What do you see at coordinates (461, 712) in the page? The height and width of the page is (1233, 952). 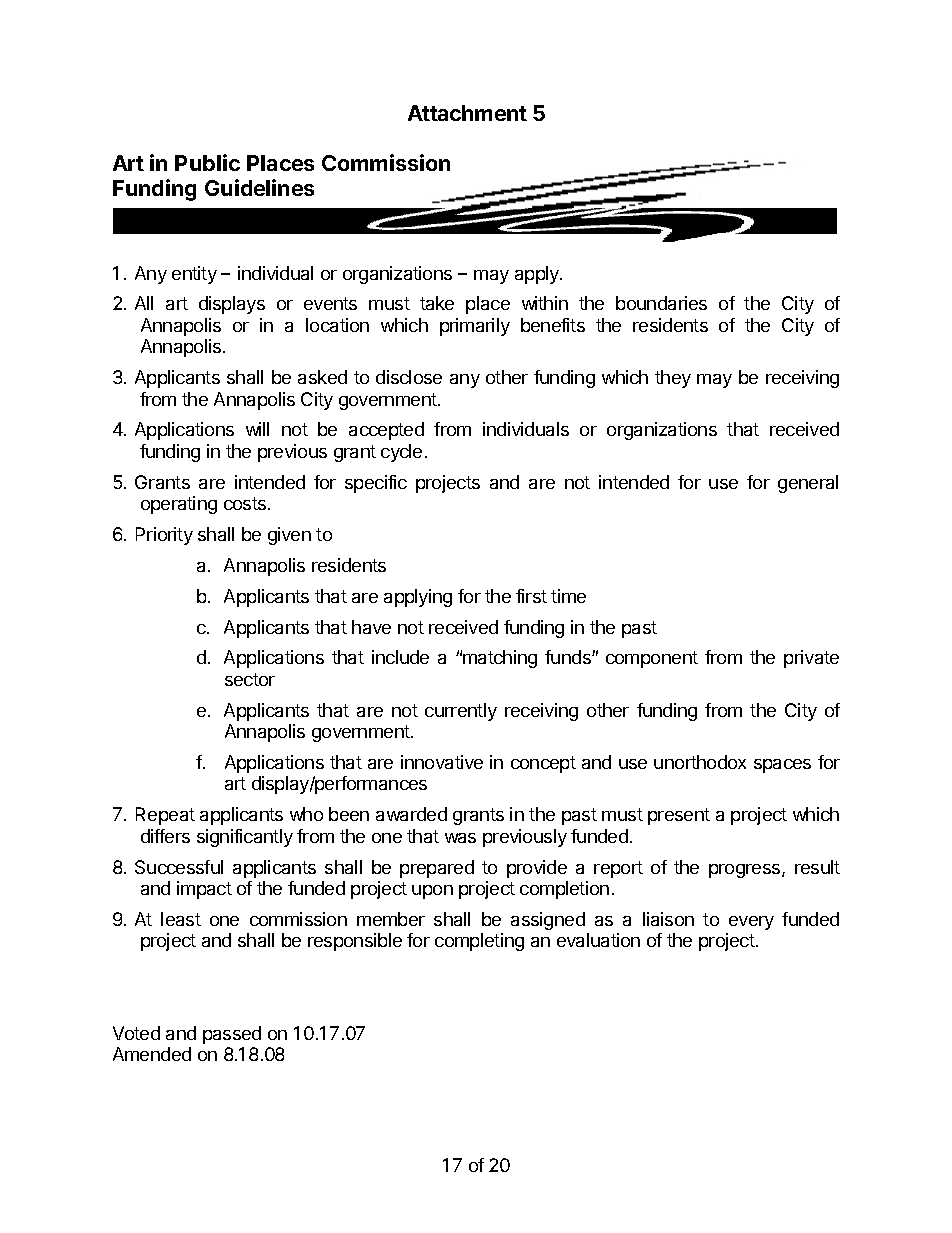 I see `currently` at bounding box center [461, 712].
